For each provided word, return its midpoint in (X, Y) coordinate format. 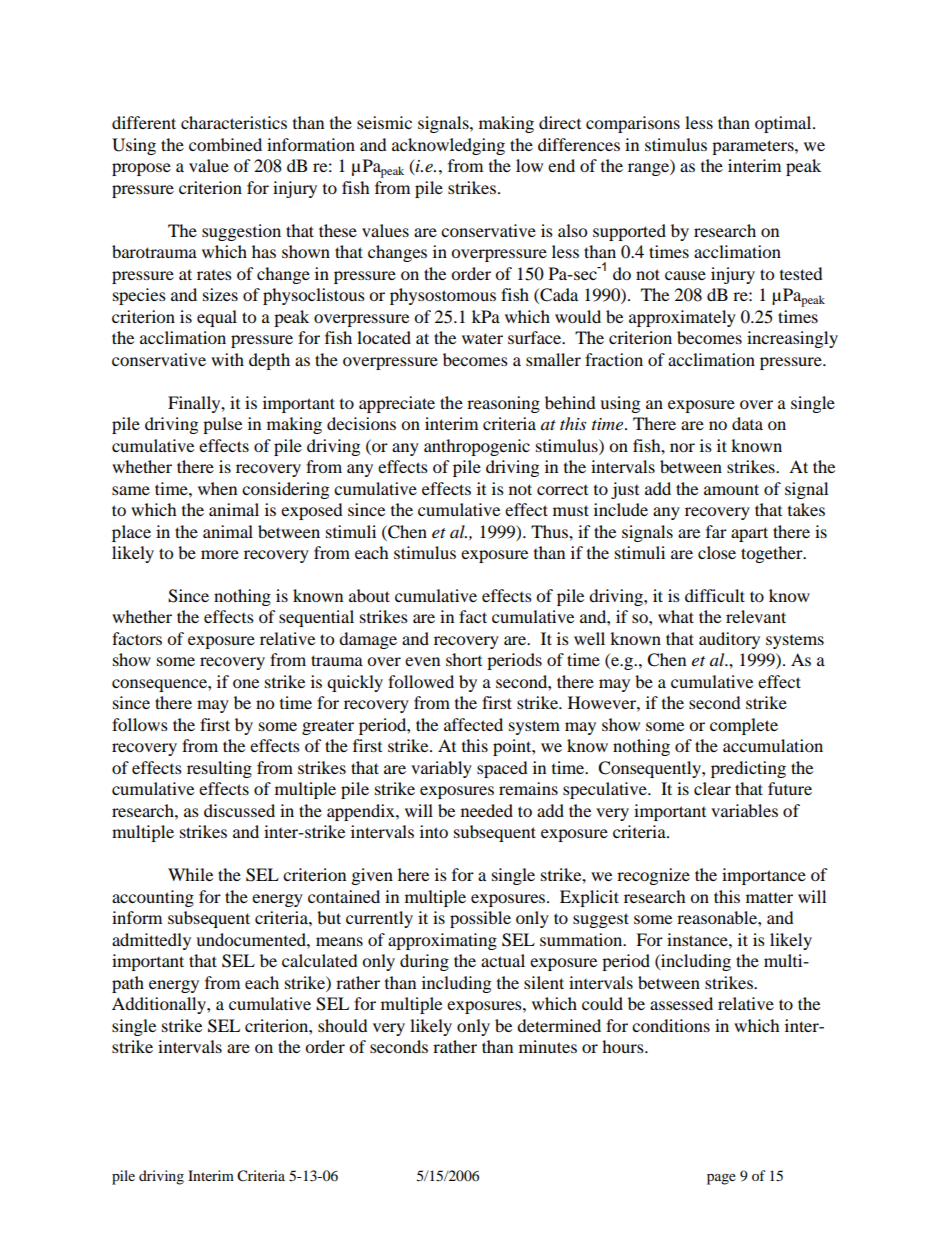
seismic (384, 122)
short (464, 659)
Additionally (160, 1005)
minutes (548, 1046)
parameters (754, 147)
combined (225, 144)
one (246, 683)
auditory (729, 640)
